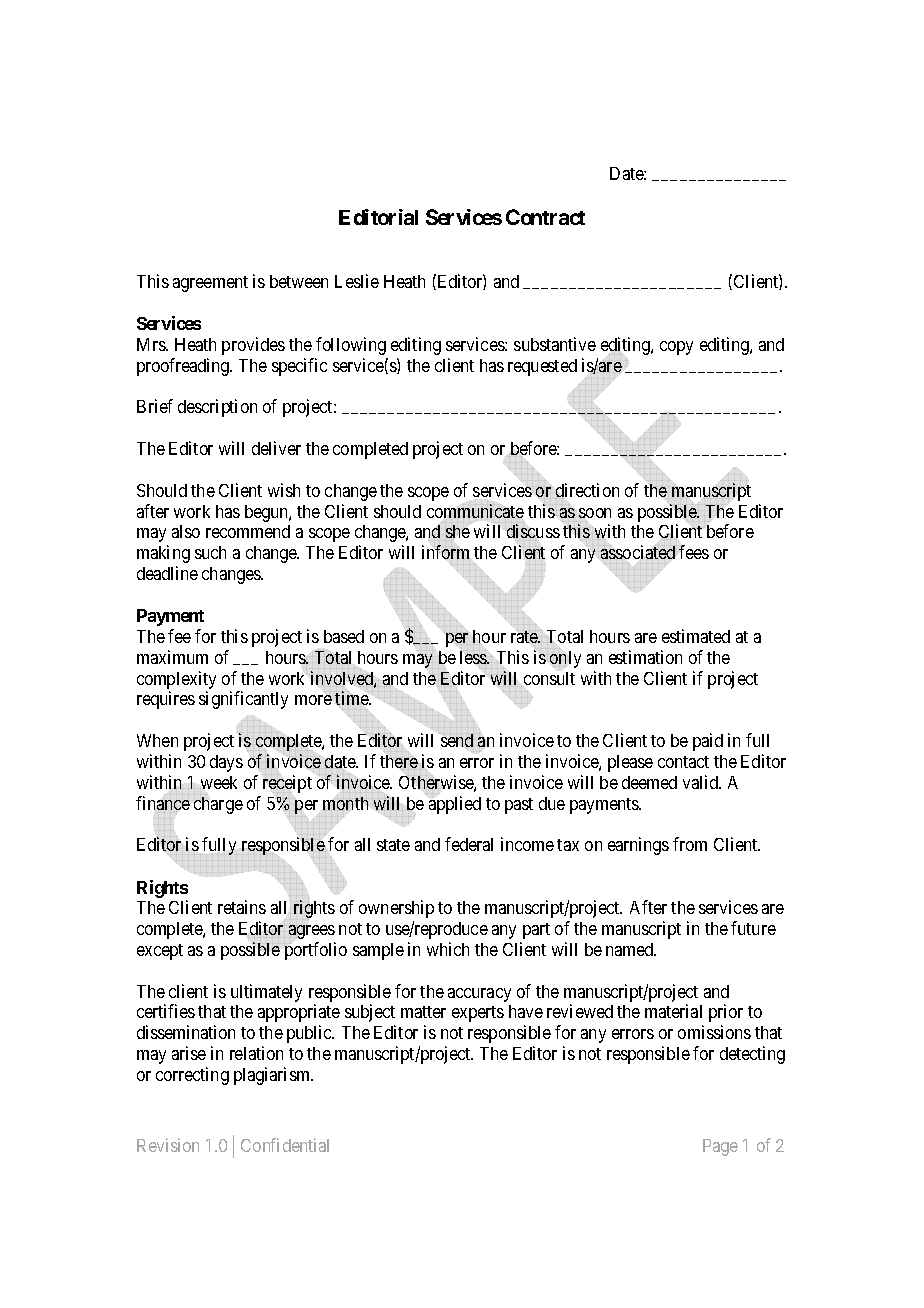 This document has width=924, height=1308. Describe the element at coordinates (720, 1147) in the document. I see `Page` at that location.
